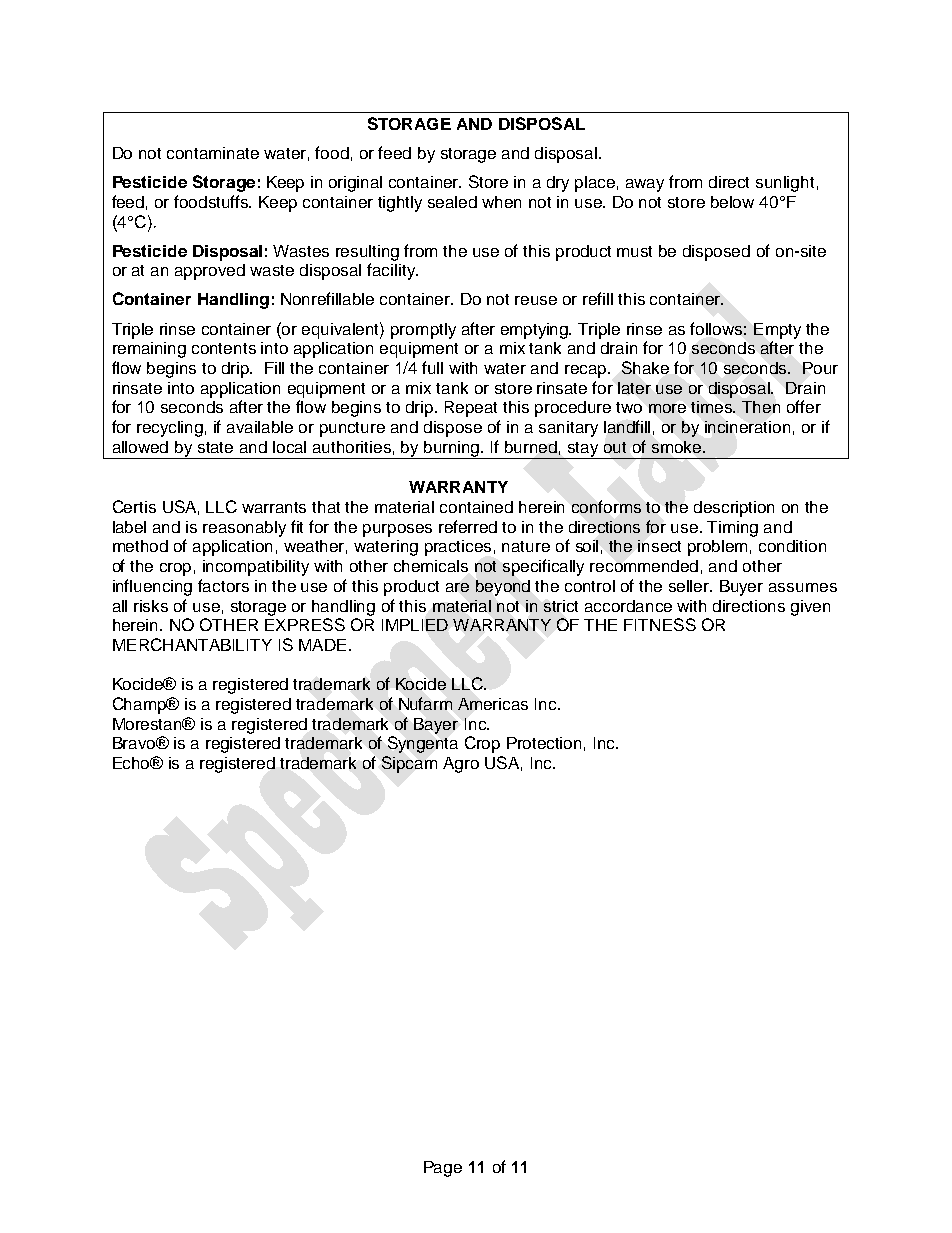  I want to click on below, so click(732, 202).
